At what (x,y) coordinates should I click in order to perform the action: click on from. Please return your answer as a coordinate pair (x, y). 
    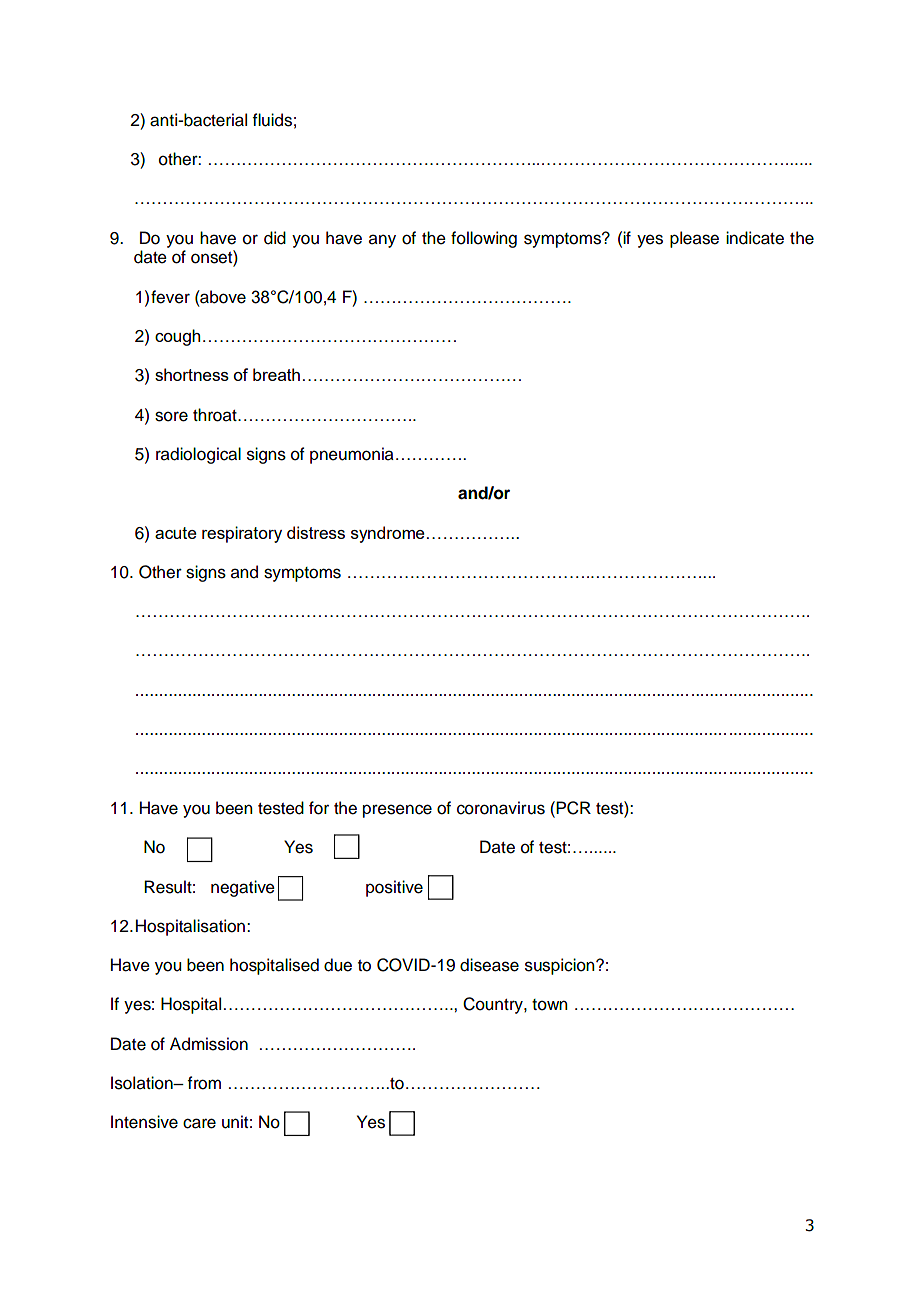
    Looking at the image, I should click on (204, 1083).
